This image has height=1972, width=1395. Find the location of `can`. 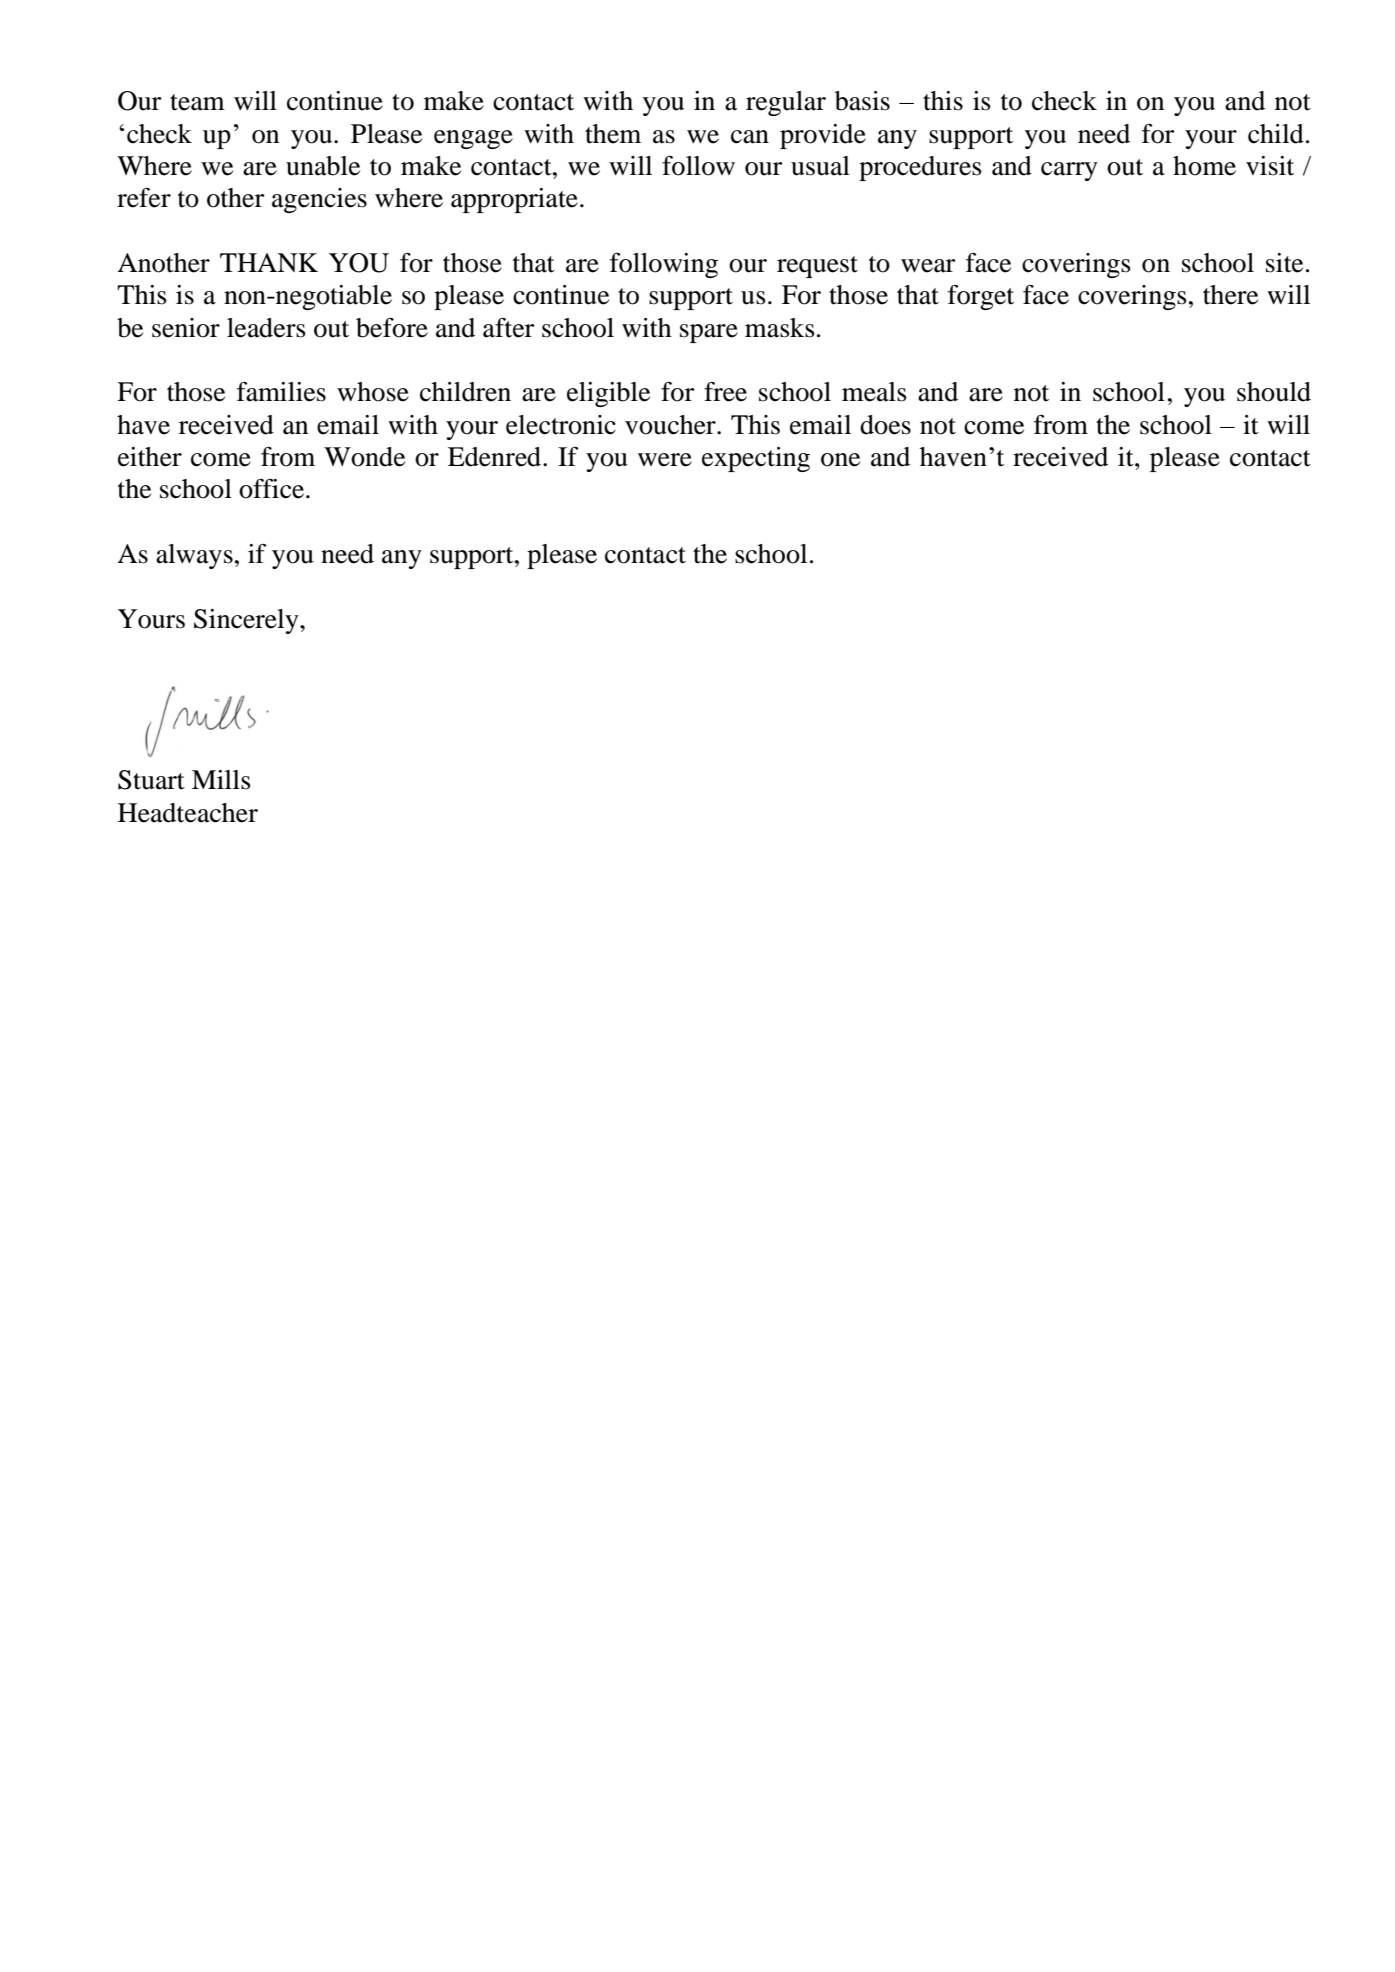

can is located at coordinates (750, 137).
